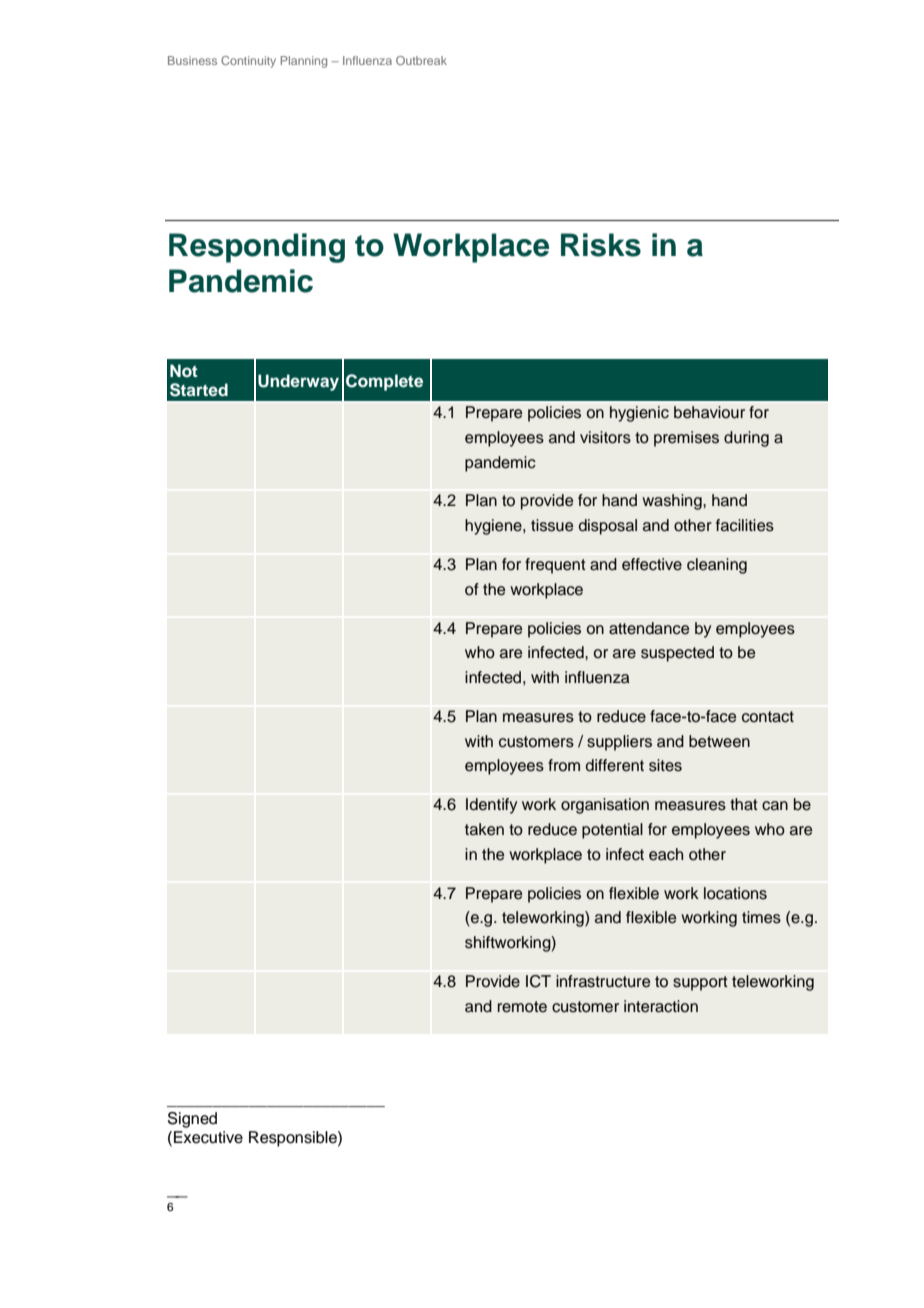  What do you see at coordinates (208, 1137) in the screenshot?
I see `Executive` at bounding box center [208, 1137].
